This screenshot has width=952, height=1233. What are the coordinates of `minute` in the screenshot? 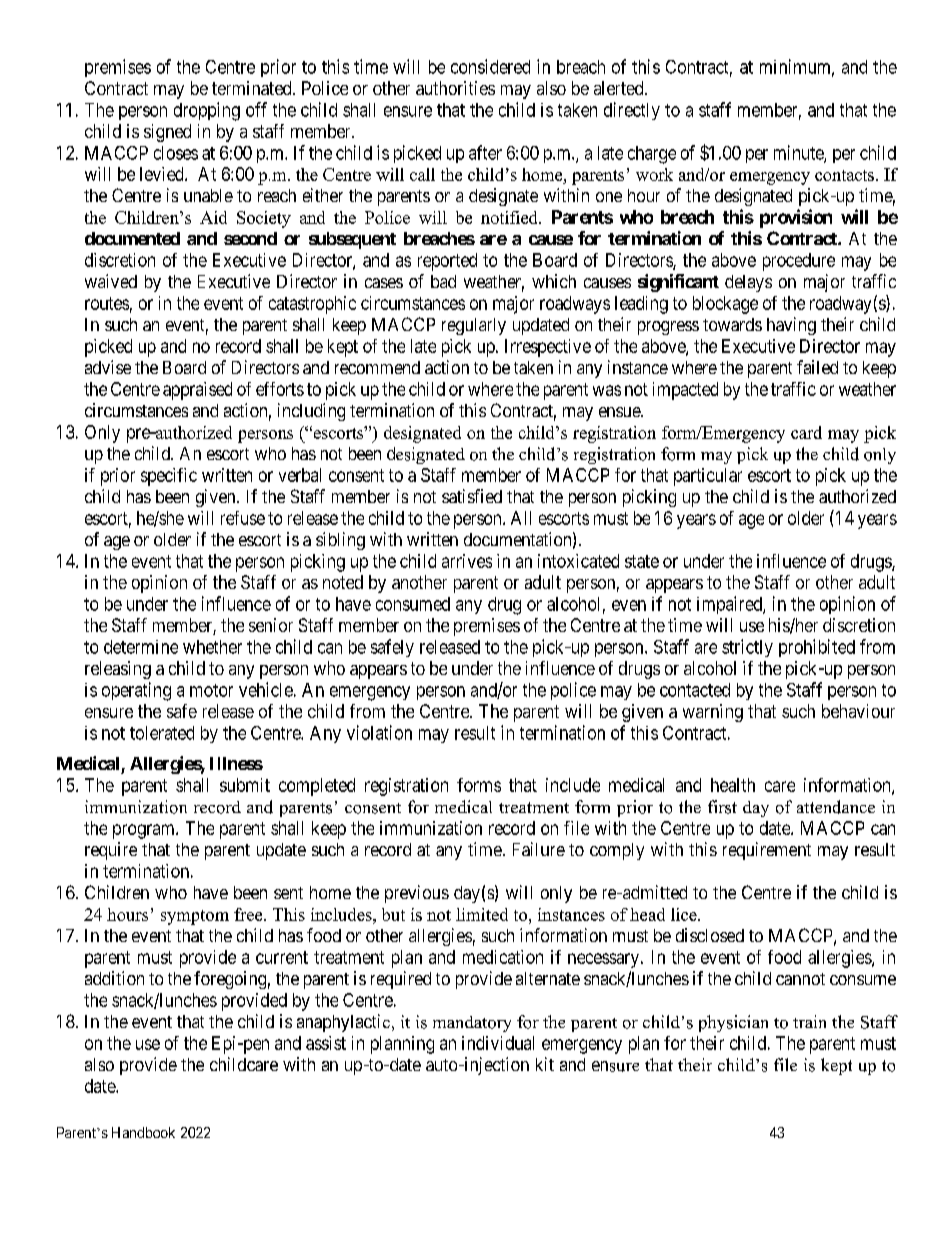 It's located at (799, 153).
